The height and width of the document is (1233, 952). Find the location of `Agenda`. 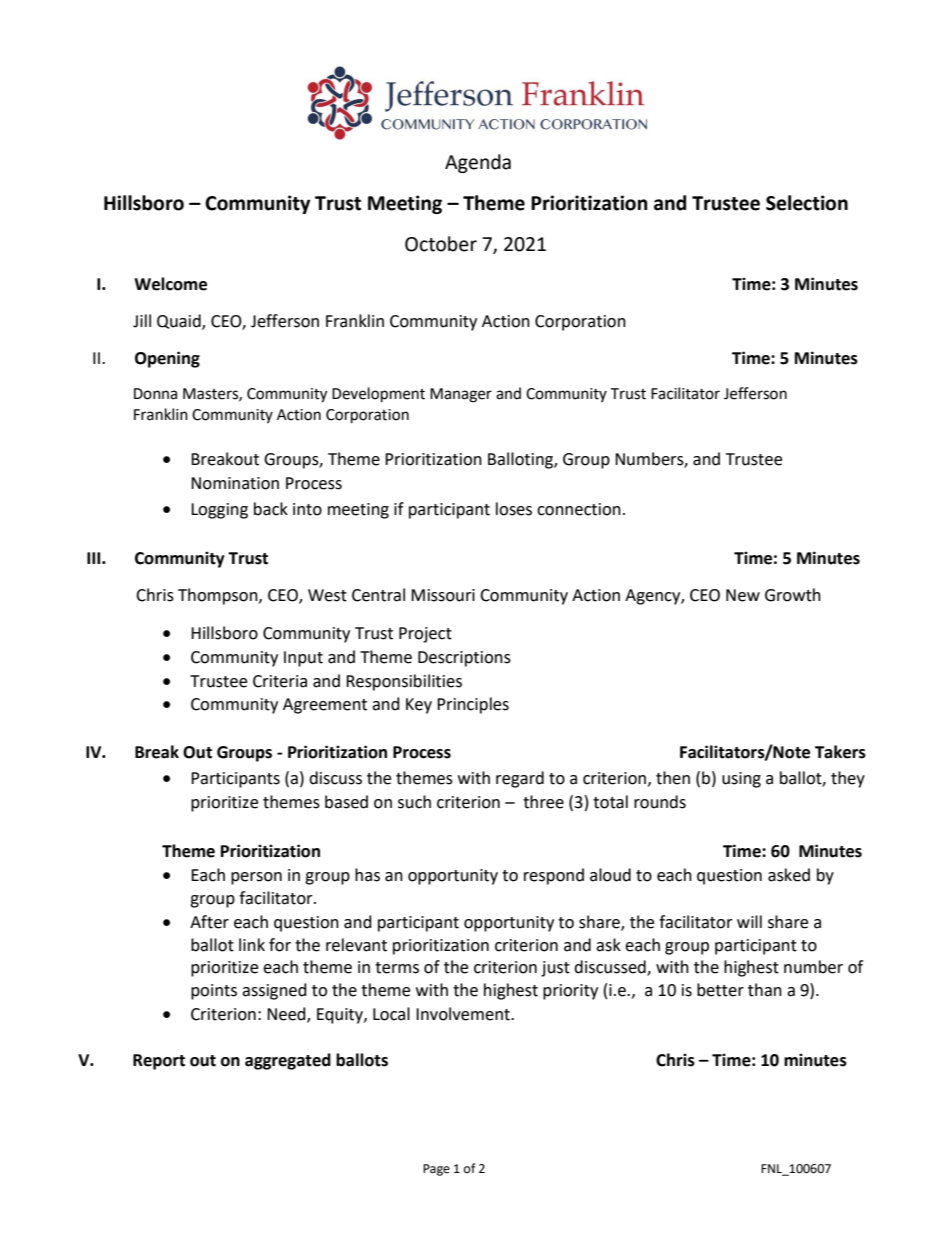

Agenda is located at coordinates (478, 163).
